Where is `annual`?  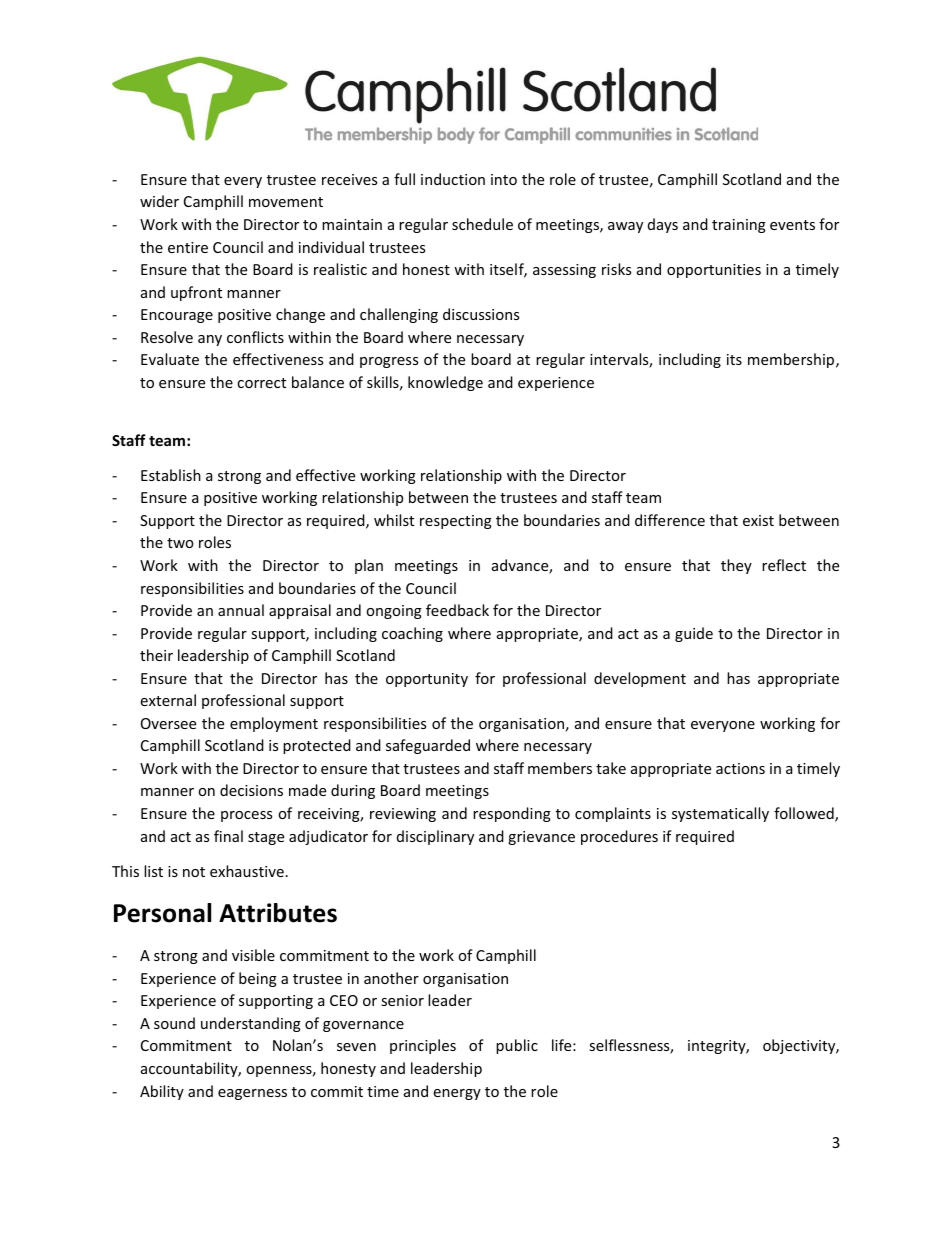 annual is located at coordinates (241, 610).
